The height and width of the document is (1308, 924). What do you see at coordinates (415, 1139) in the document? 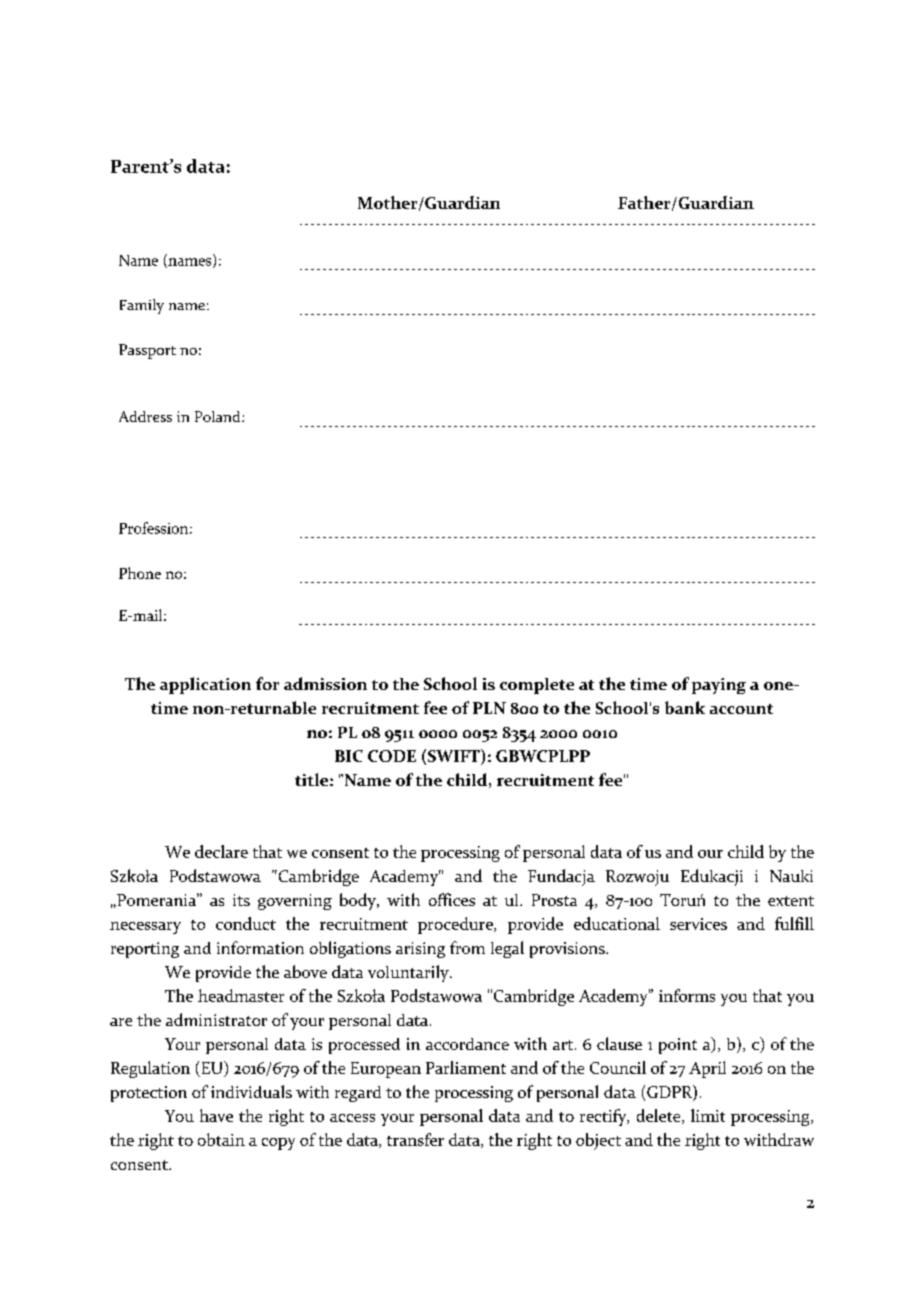
I see `transfer` at bounding box center [415, 1139].
